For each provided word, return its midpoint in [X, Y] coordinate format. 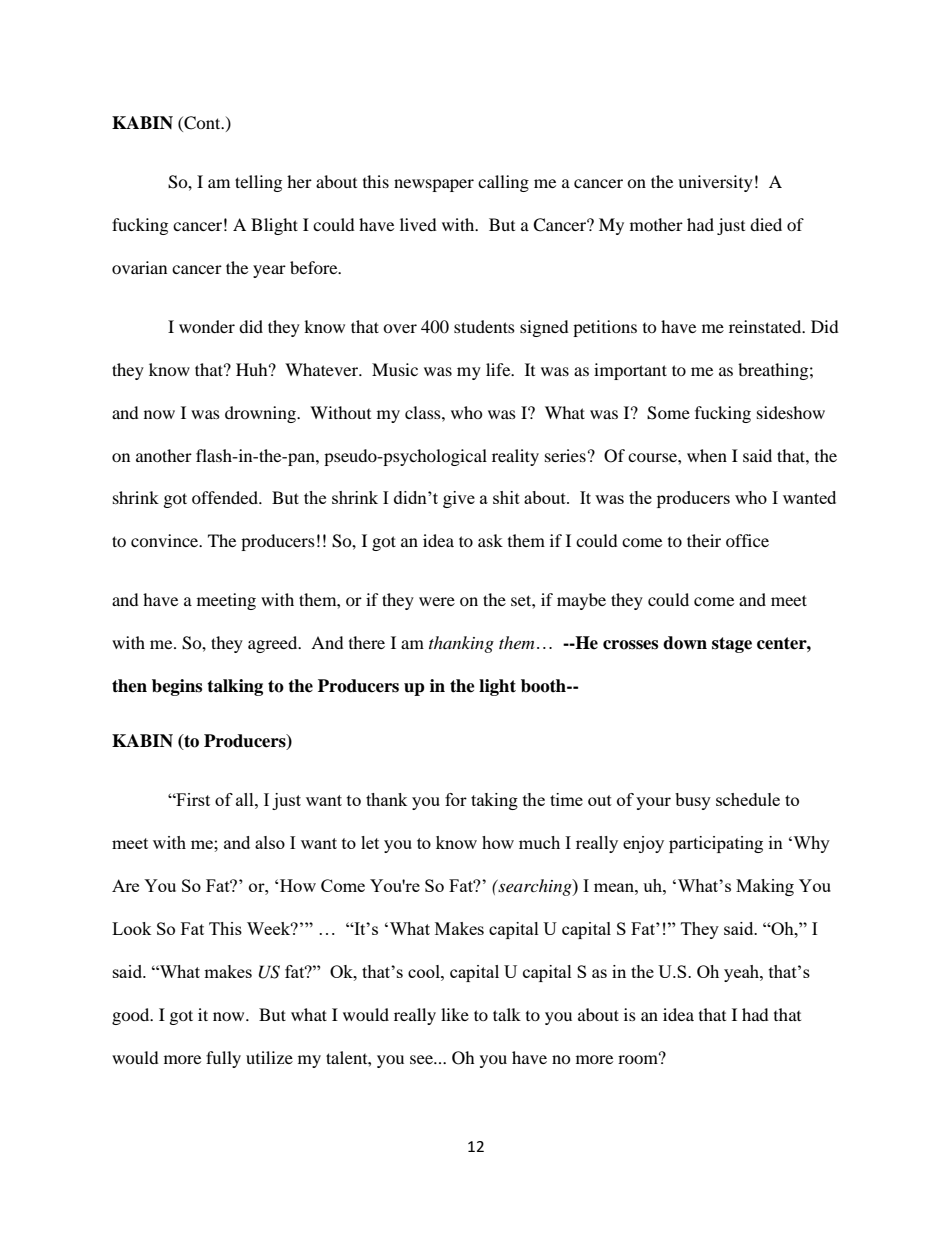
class [424, 412]
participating [716, 844]
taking [494, 801]
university [715, 183]
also [270, 842]
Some [668, 413]
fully [223, 1059]
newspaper [434, 185]
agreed [274, 644]
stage [732, 645]
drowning [261, 414]
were [437, 601]
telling [258, 183]
